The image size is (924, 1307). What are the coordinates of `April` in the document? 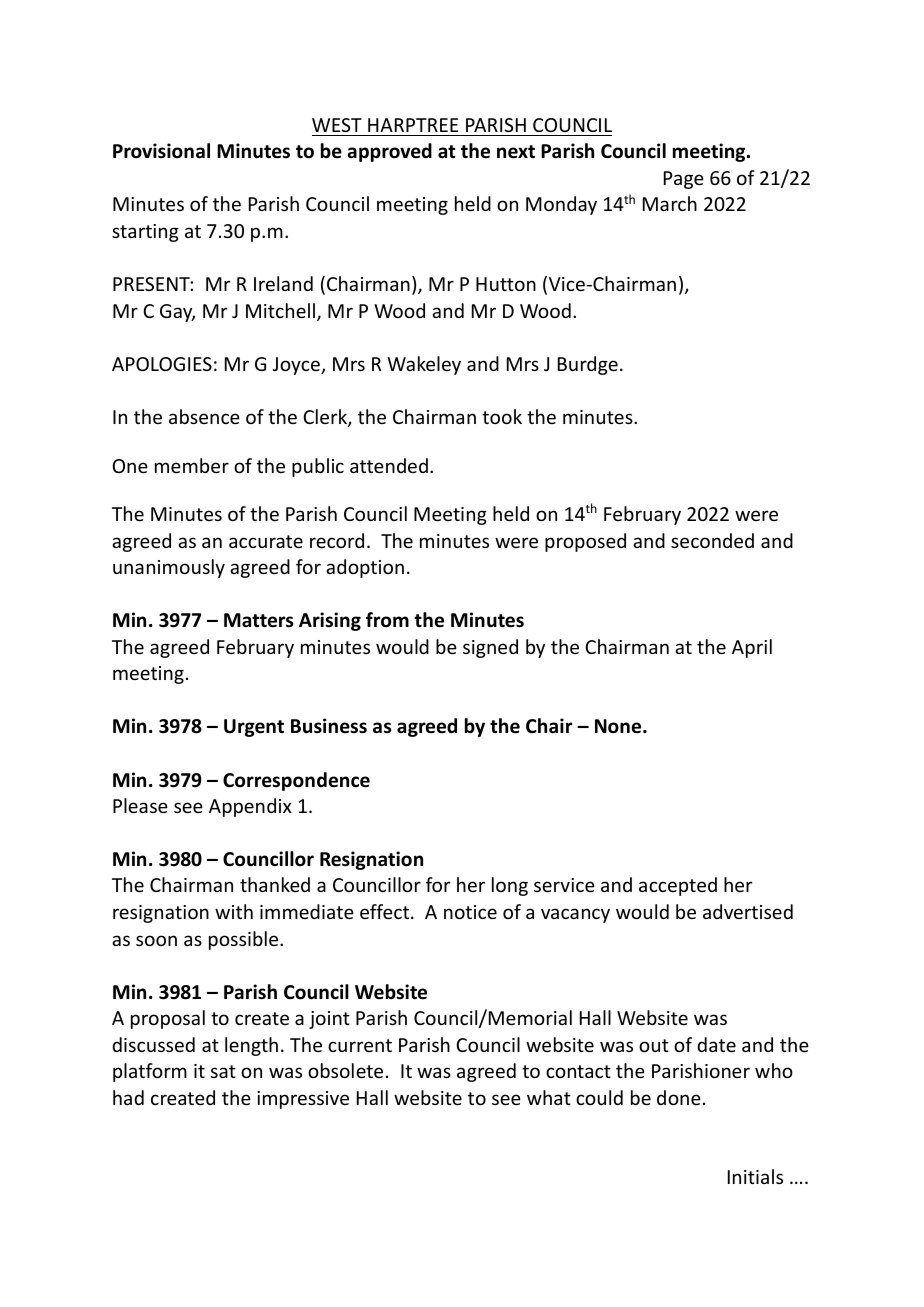 It's located at (752, 648).
